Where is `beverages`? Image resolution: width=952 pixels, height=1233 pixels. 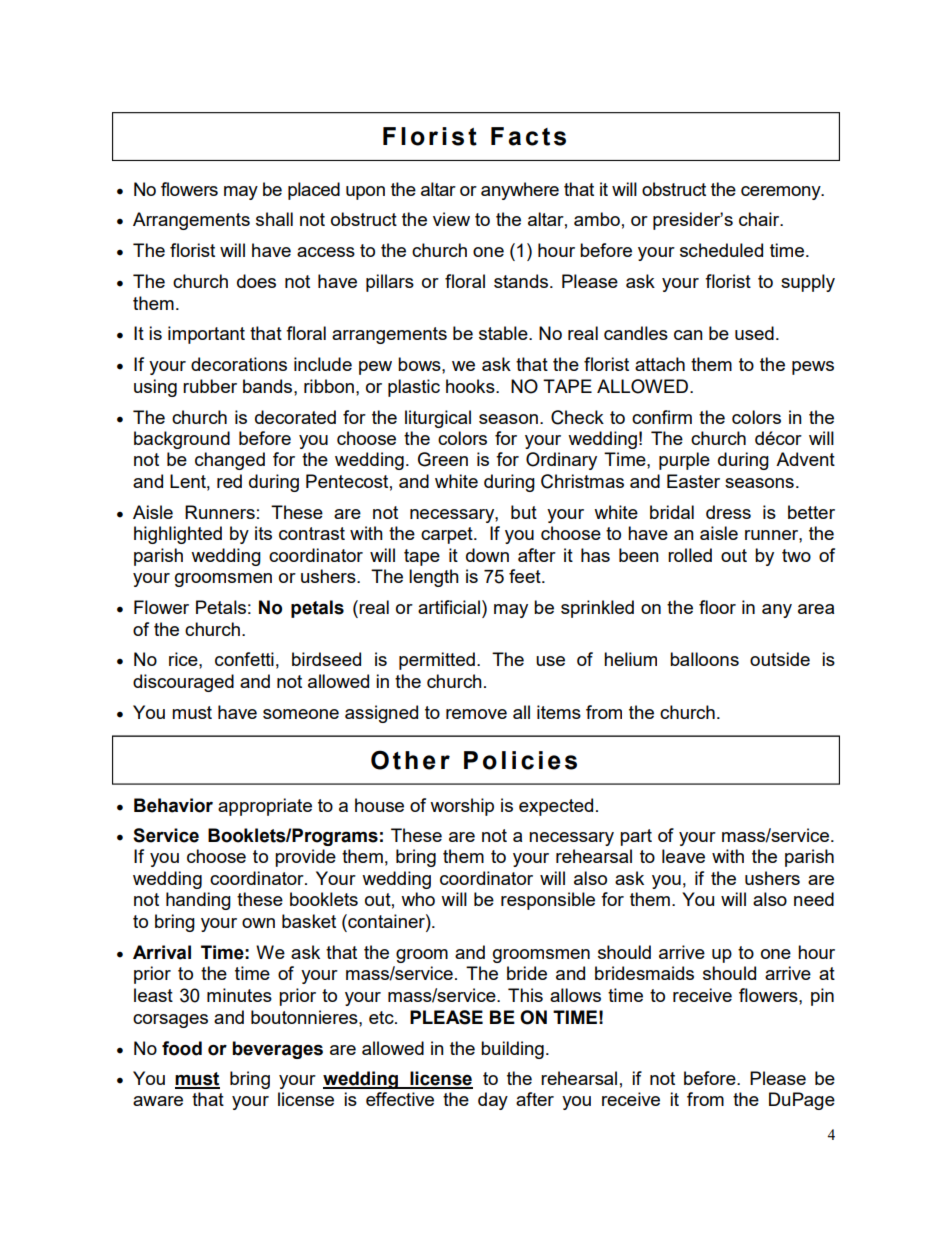
beverages is located at coordinates (277, 1050).
